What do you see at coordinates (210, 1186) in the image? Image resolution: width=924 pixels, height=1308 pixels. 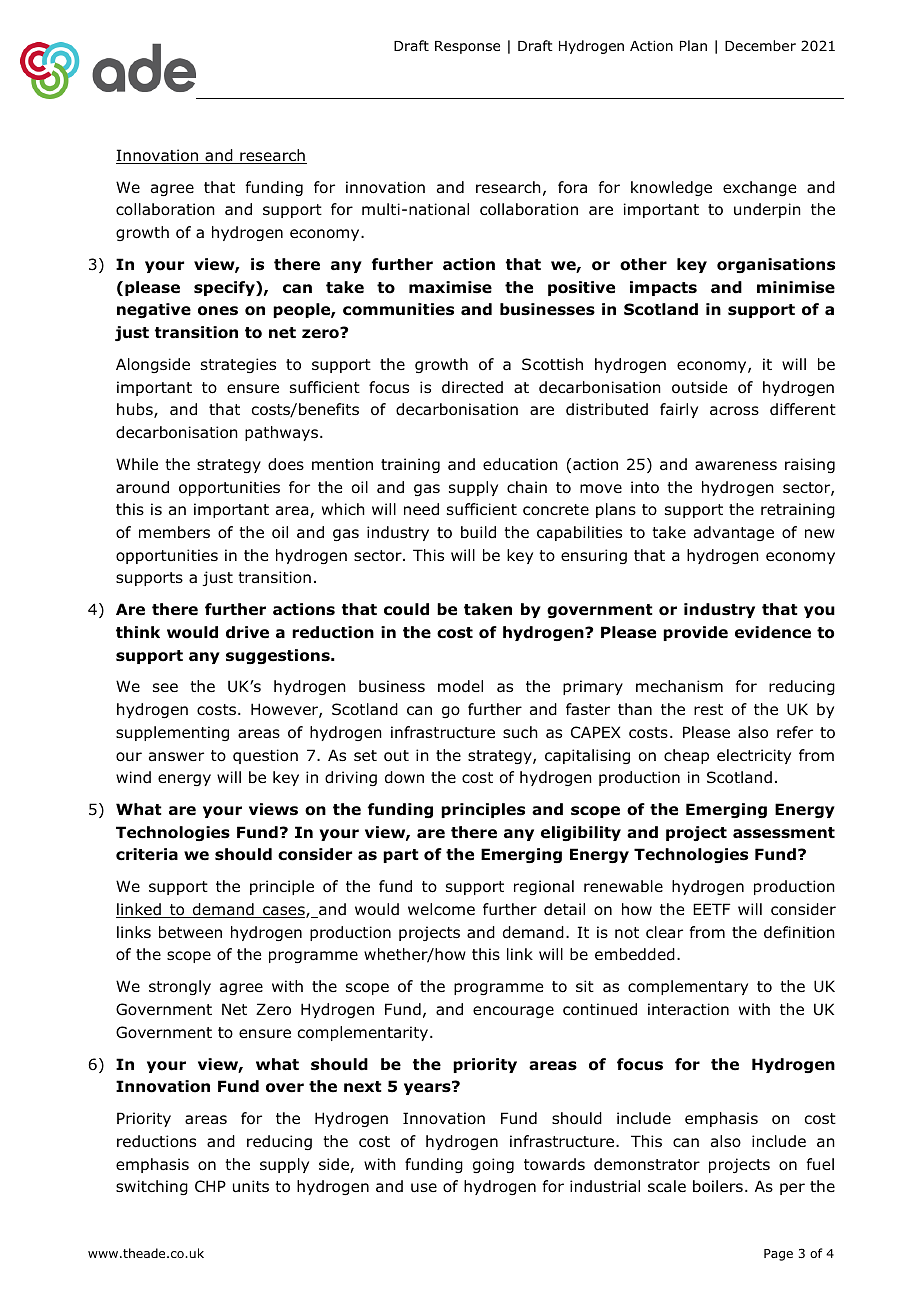 I see `CHP` at bounding box center [210, 1186].
